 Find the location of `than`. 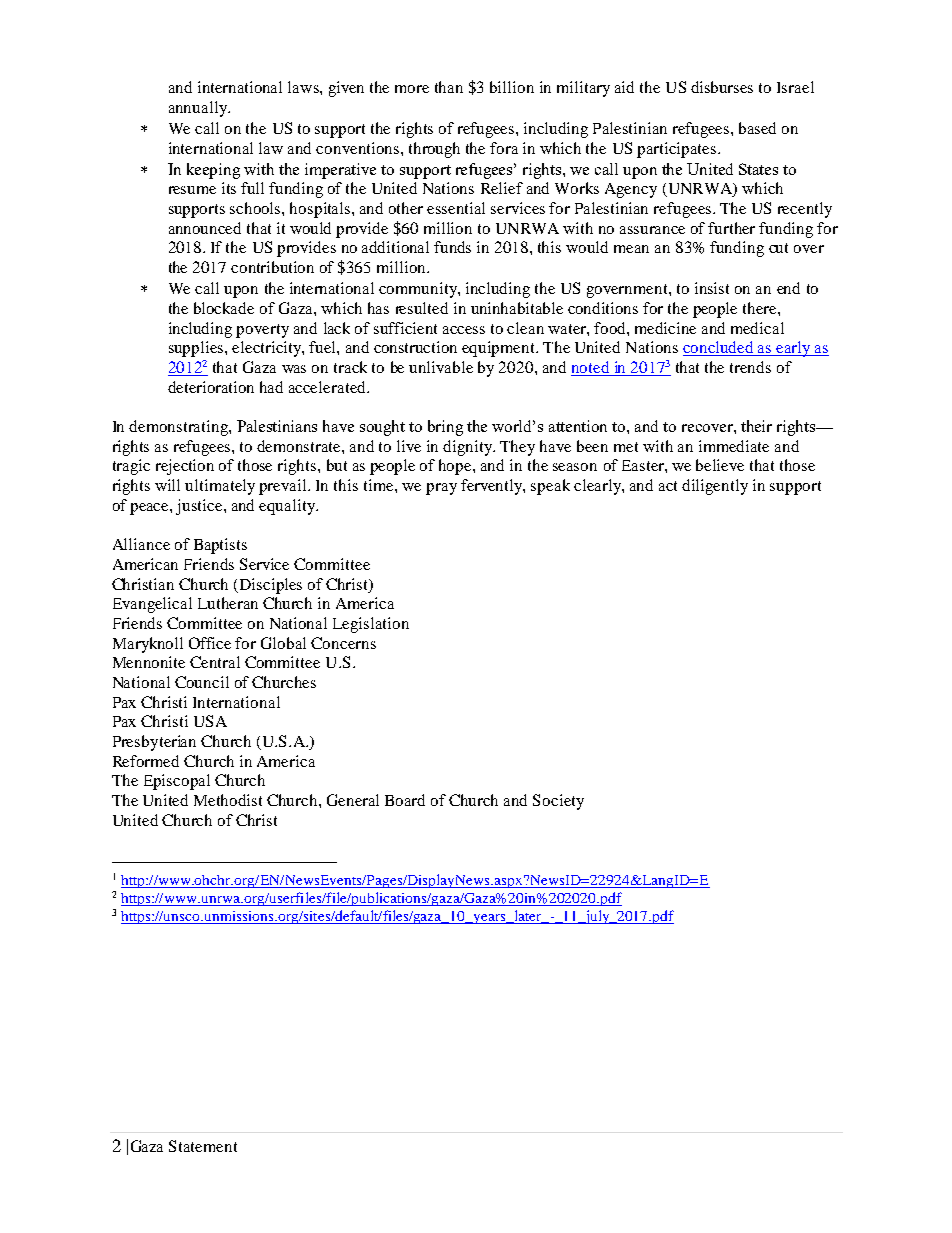

than is located at coordinates (449, 87).
